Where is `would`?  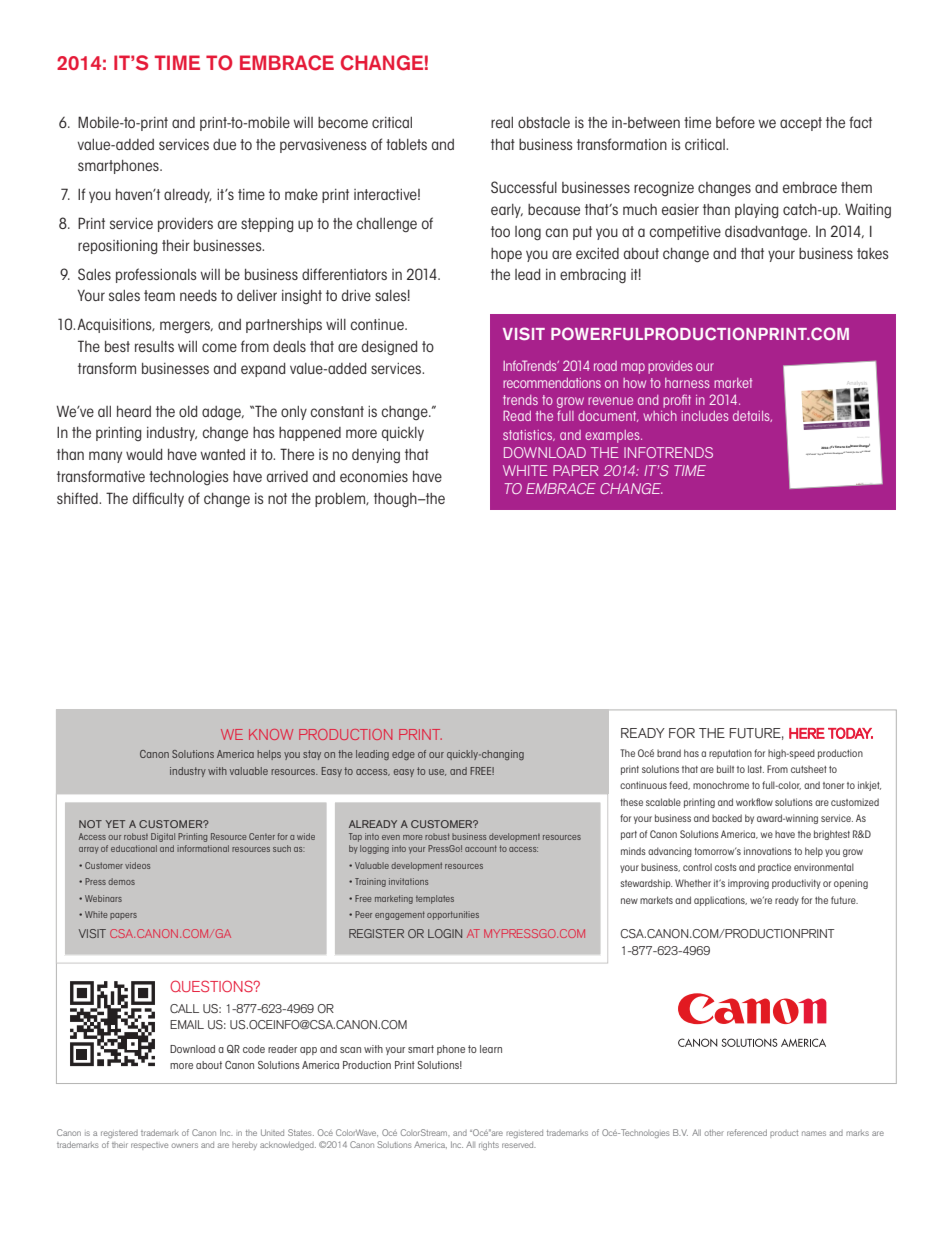 would is located at coordinates (144, 454).
